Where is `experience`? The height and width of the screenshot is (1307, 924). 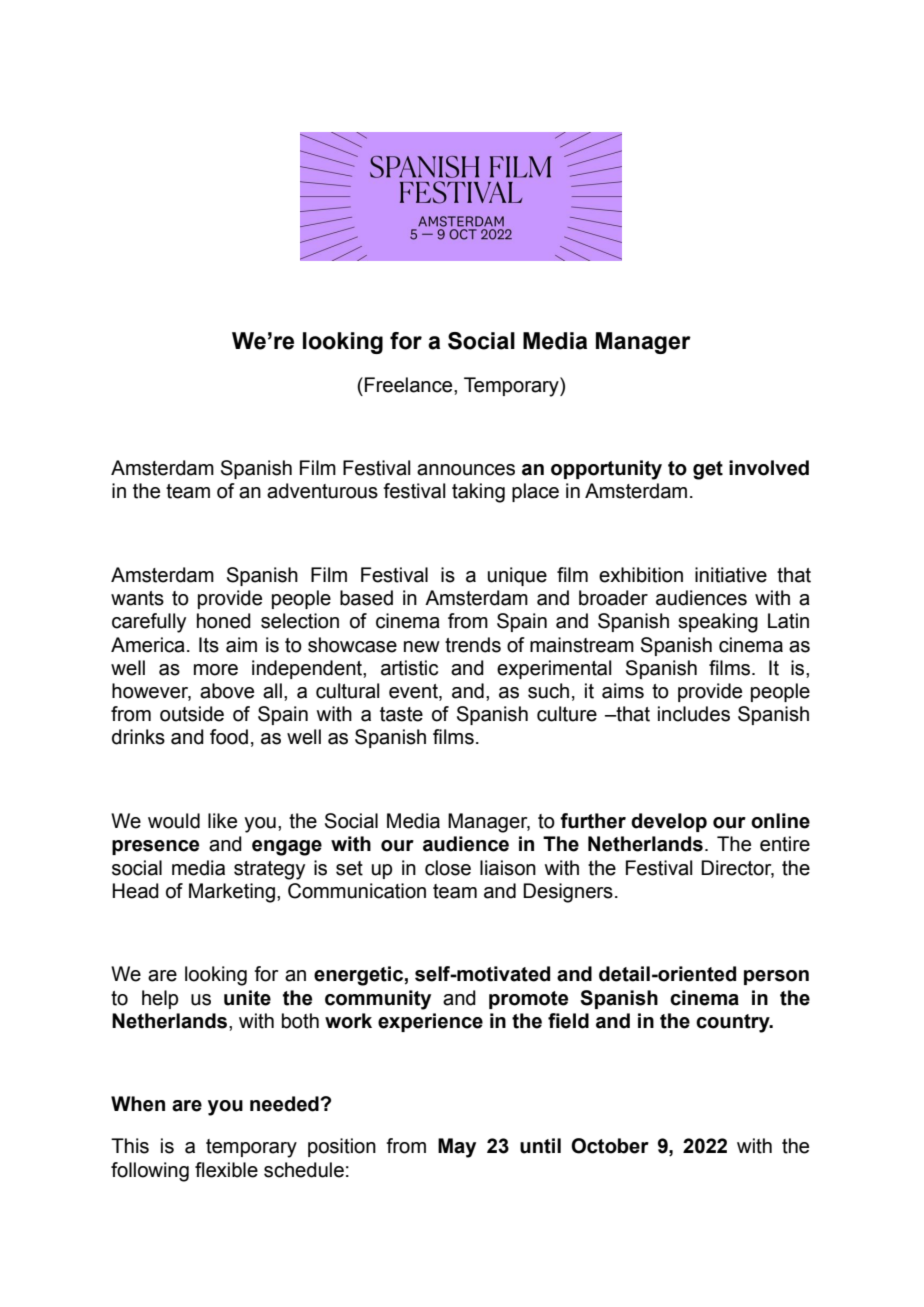
experience is located at coordinates (430, 1022).
